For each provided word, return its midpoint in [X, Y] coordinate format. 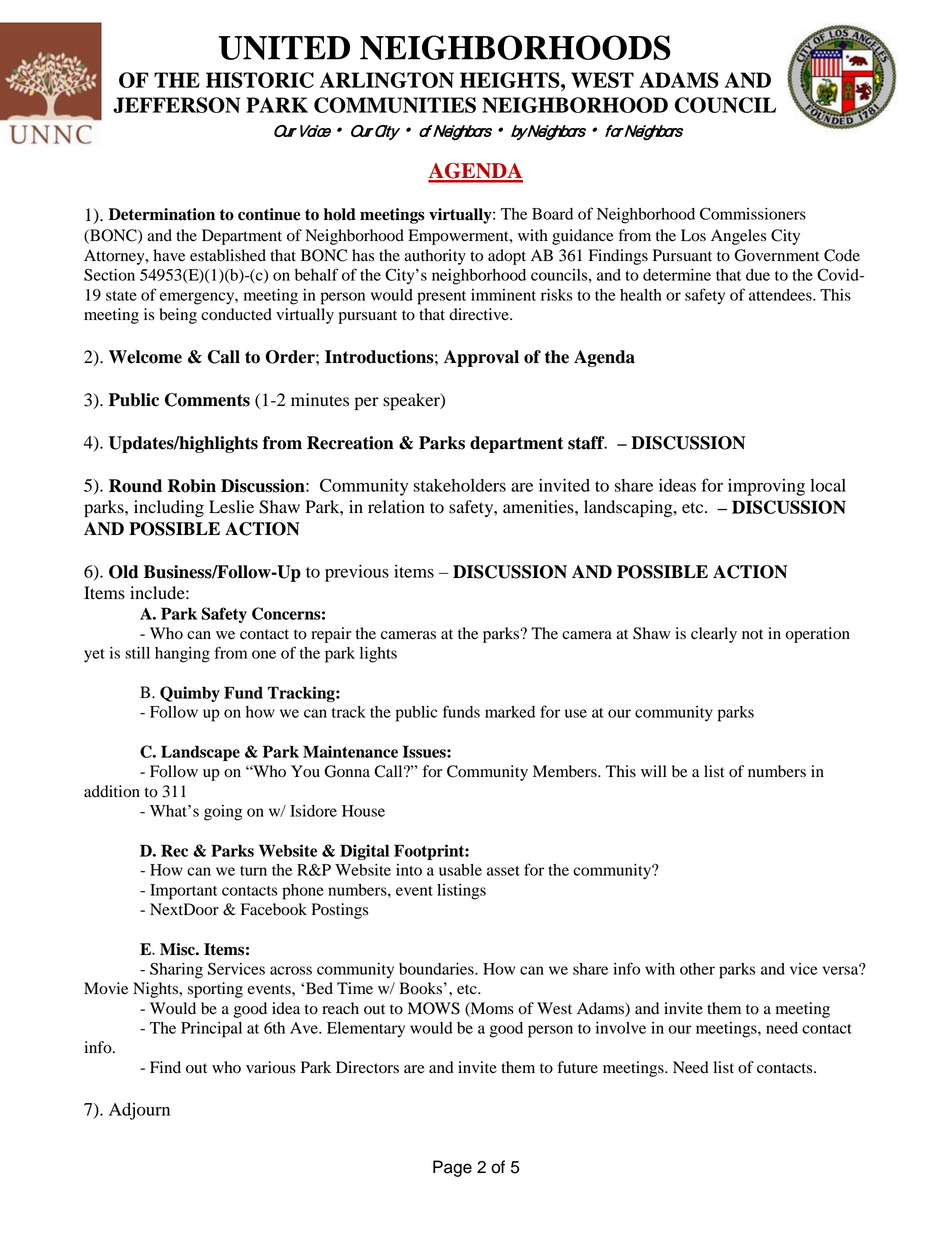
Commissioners [753, 213]
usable [460, 870]
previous [357, 573]
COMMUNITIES [395, 105]
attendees [781, 295]
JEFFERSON [176, 105]
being [178, 316]
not [752, 634]
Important [183, 892]
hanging [182, 655]
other [697, 969]
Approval [481, 358]
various [271, 1067]
